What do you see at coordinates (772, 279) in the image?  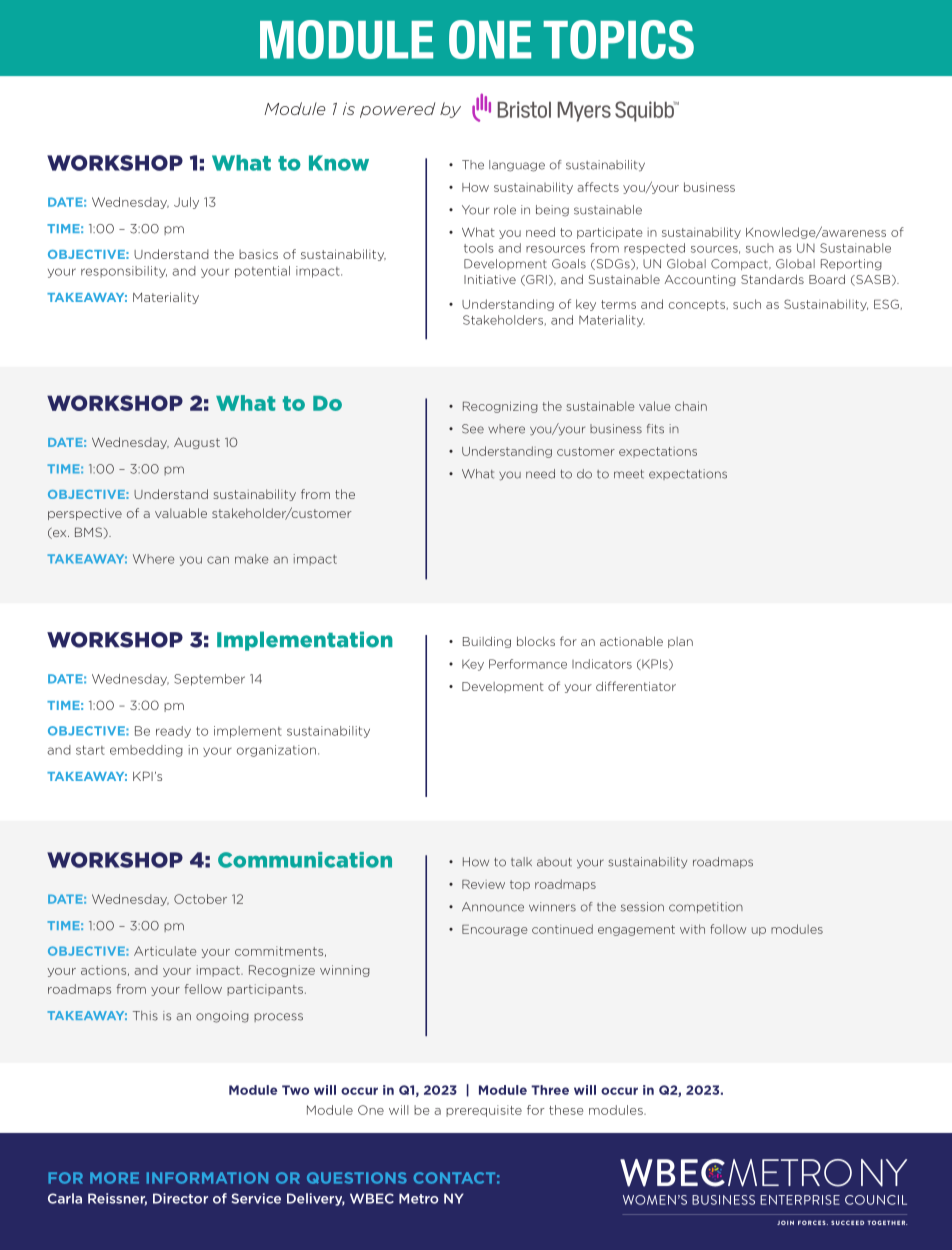 I see `Standards` at bounding box center [772, 279].
